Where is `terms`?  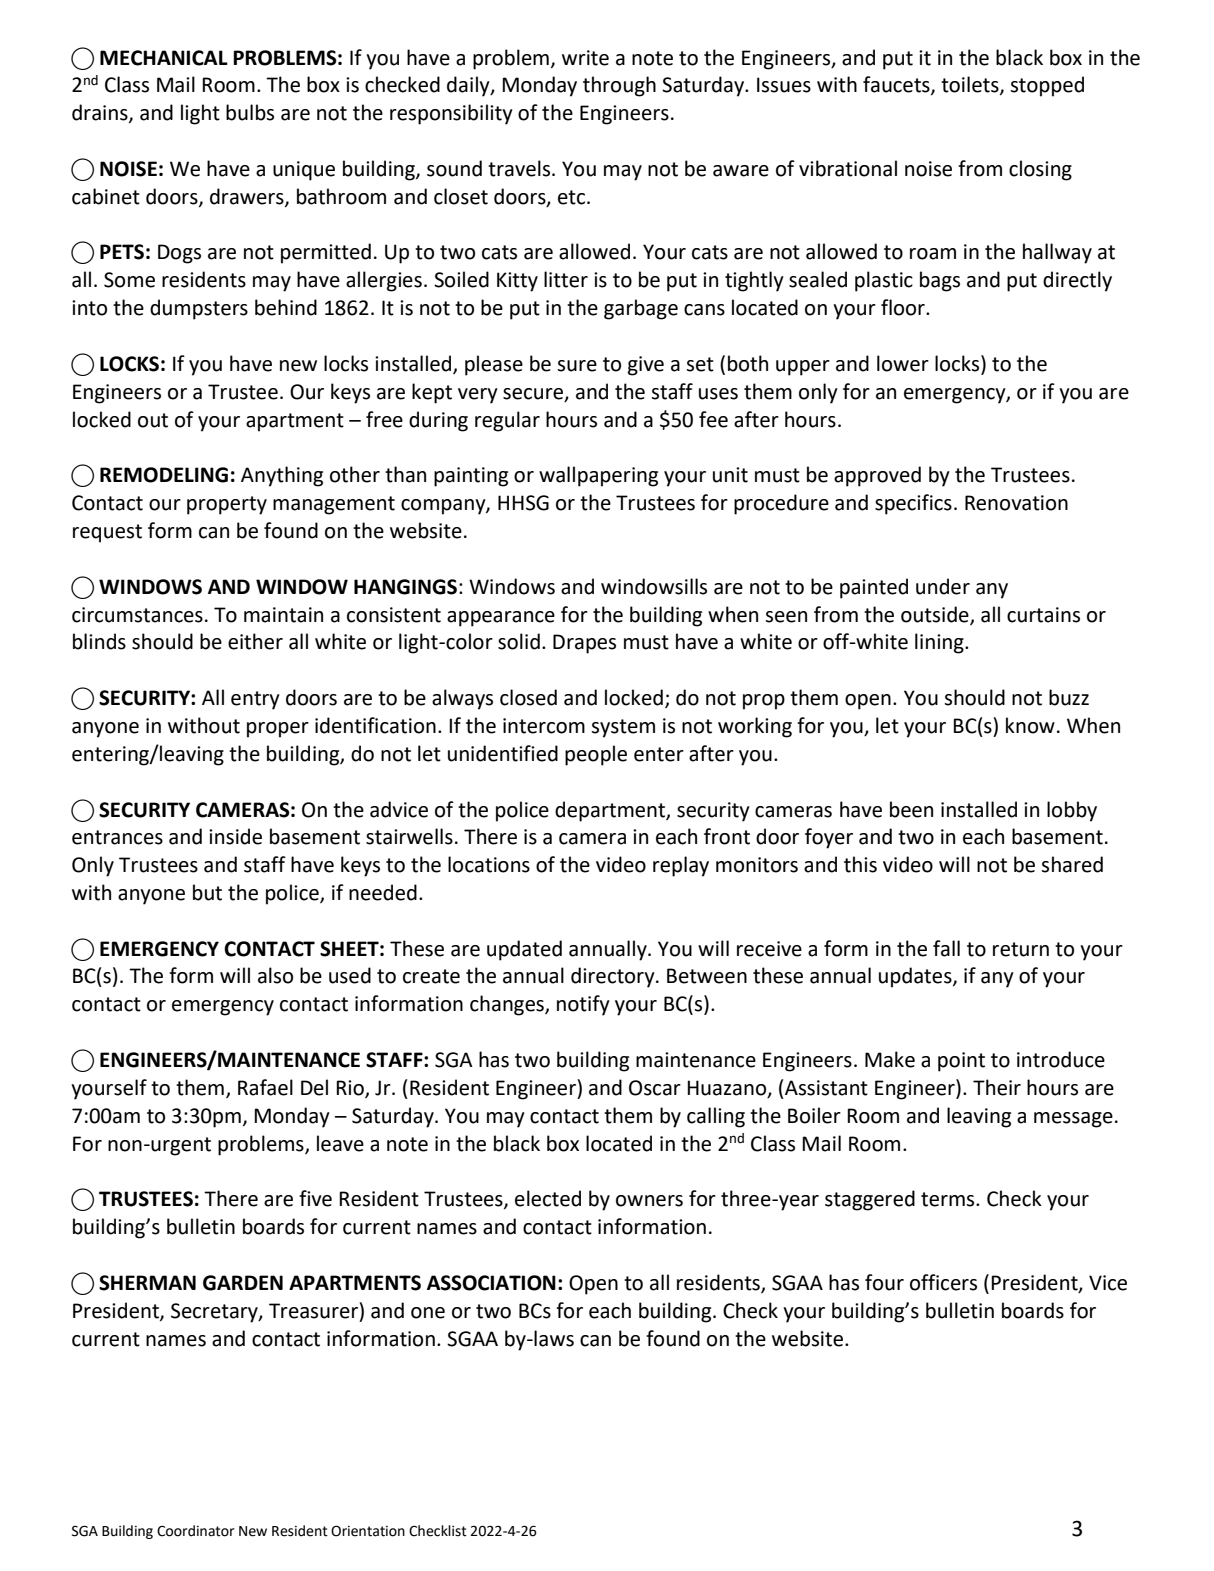
terms is located at coordinates (949, 1199).
